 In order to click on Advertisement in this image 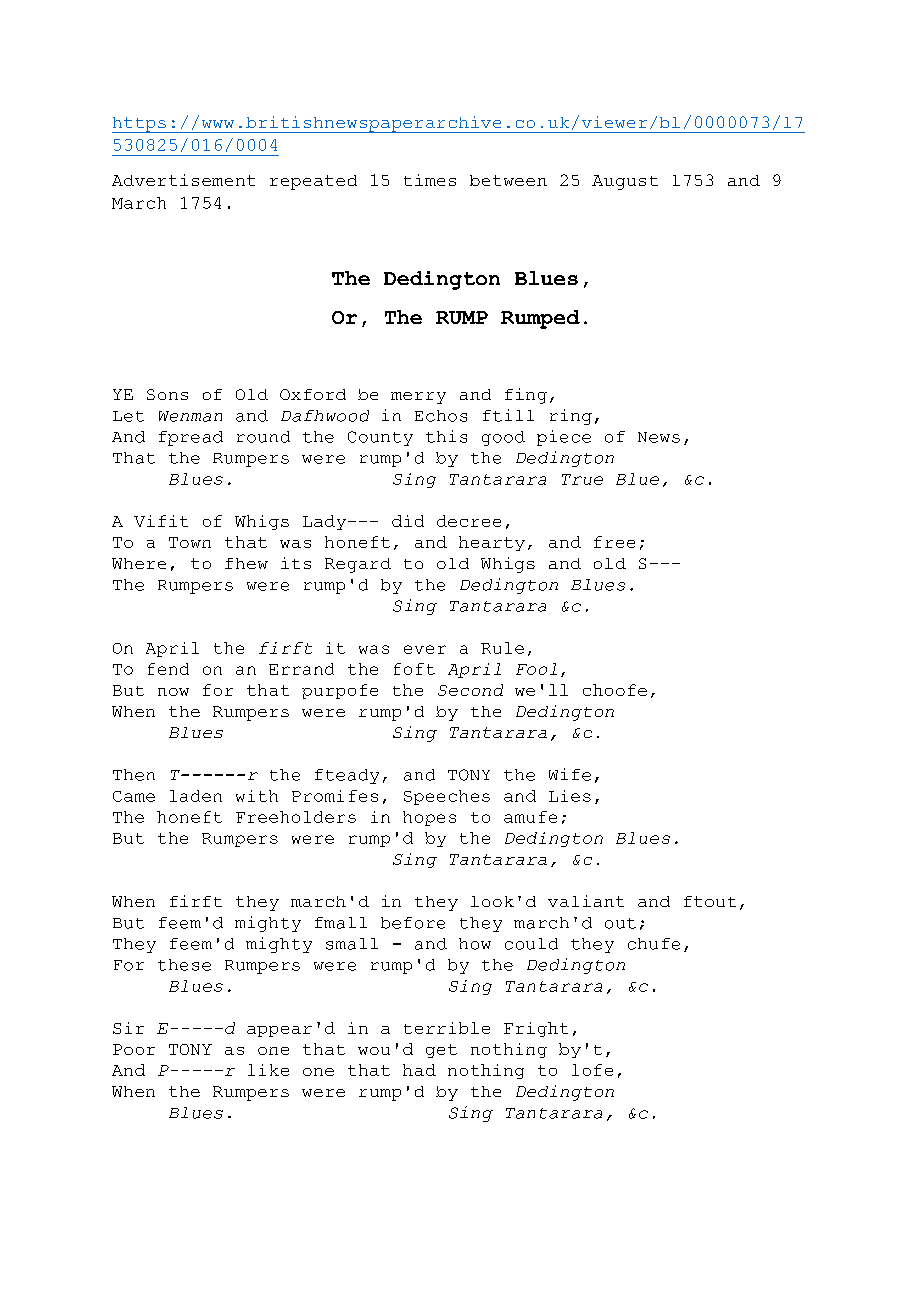, I will do `click(183, 180)`.
